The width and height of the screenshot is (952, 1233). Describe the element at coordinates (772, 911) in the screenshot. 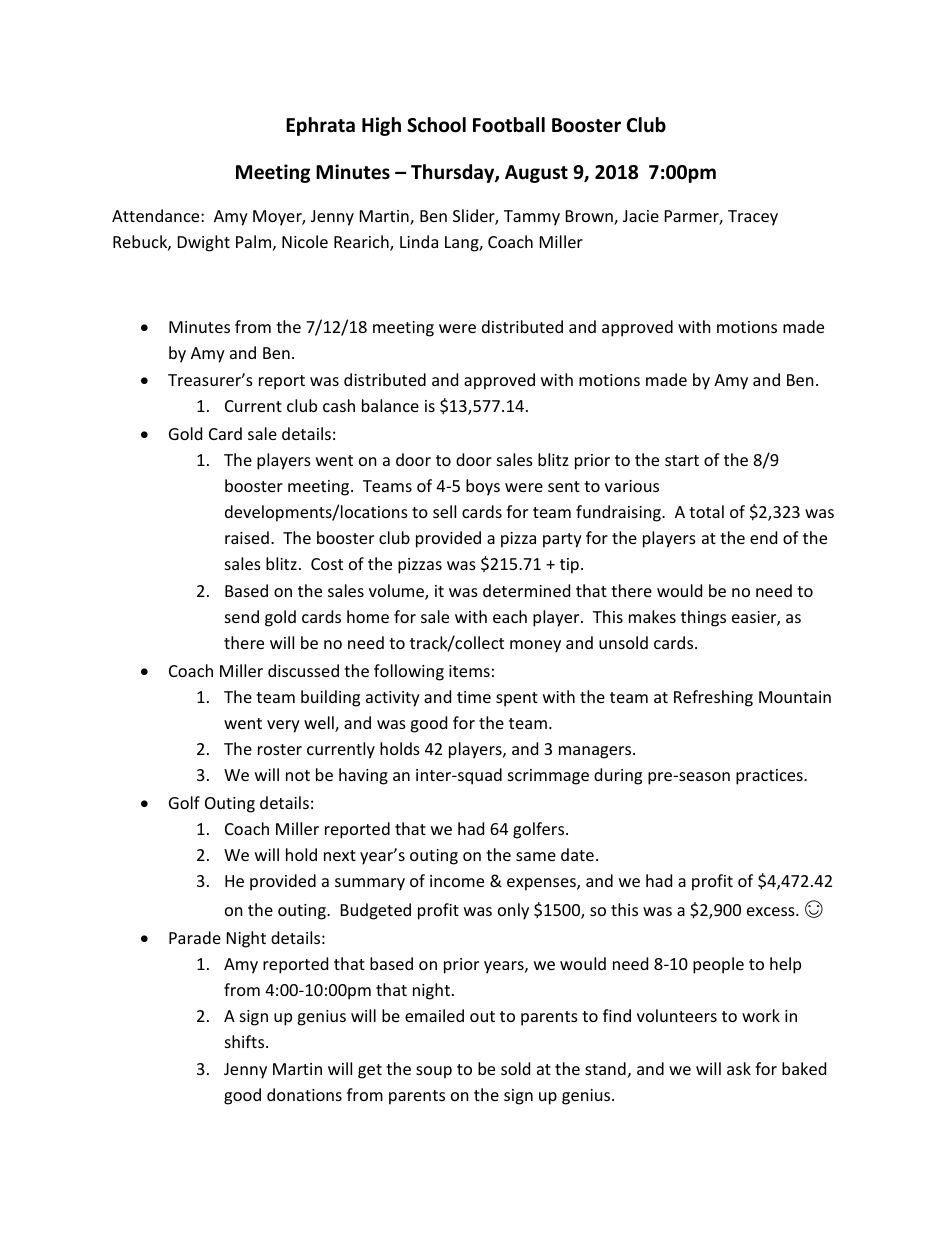

I see `excess` at that location.
